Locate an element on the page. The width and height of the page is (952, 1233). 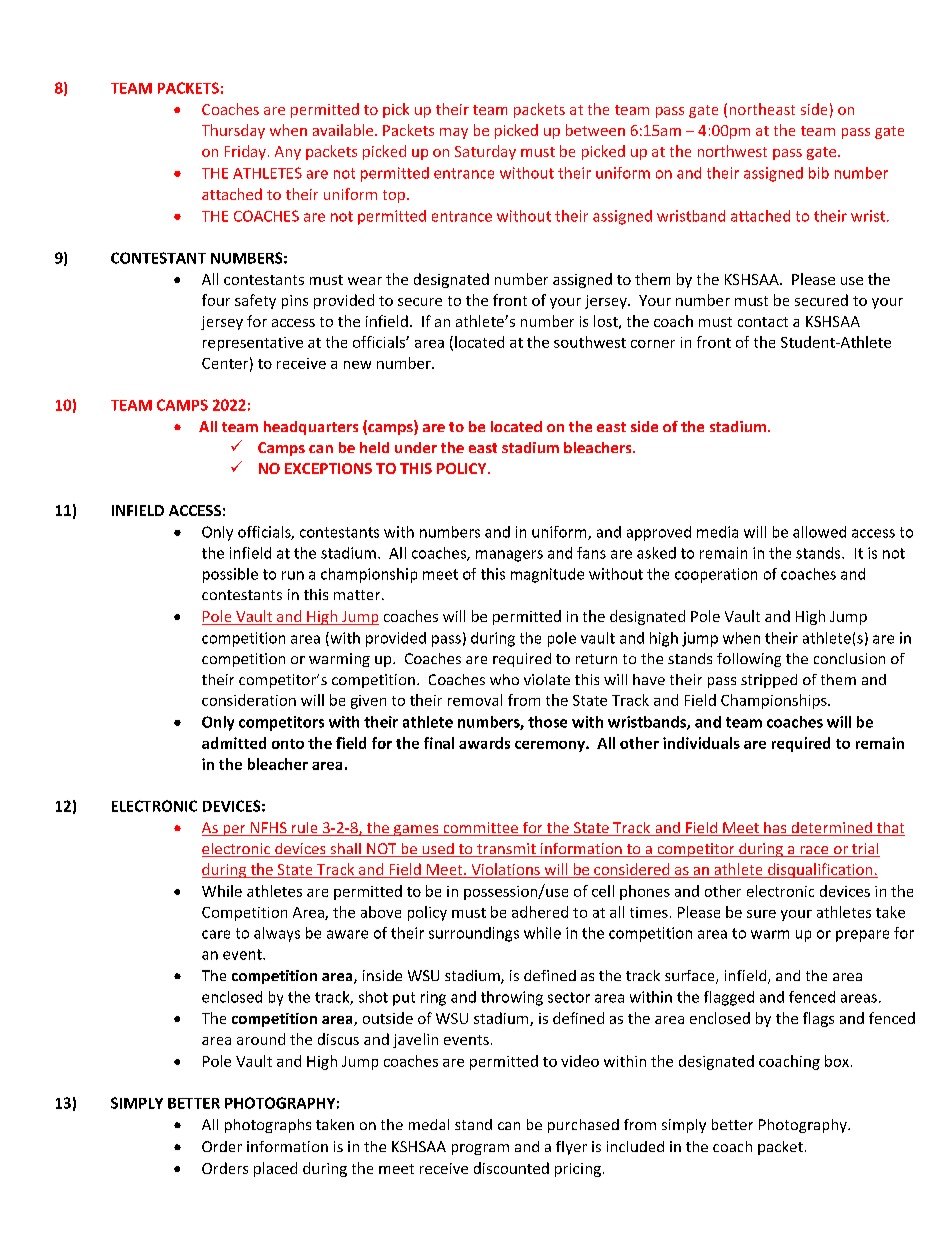
Any is located at coordinates (288, 153).
